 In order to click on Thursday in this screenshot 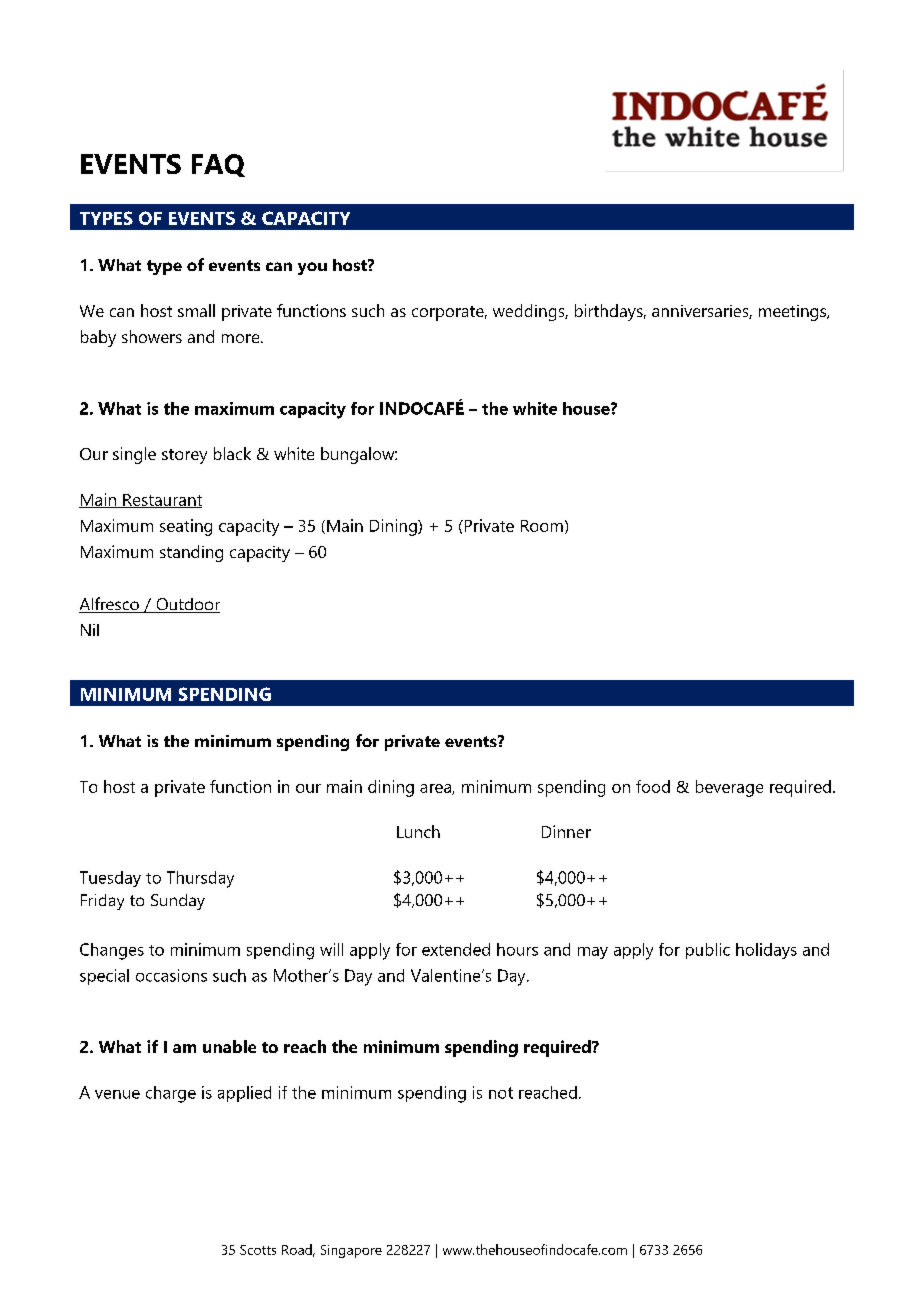, I will do `click(200, 879)`.
